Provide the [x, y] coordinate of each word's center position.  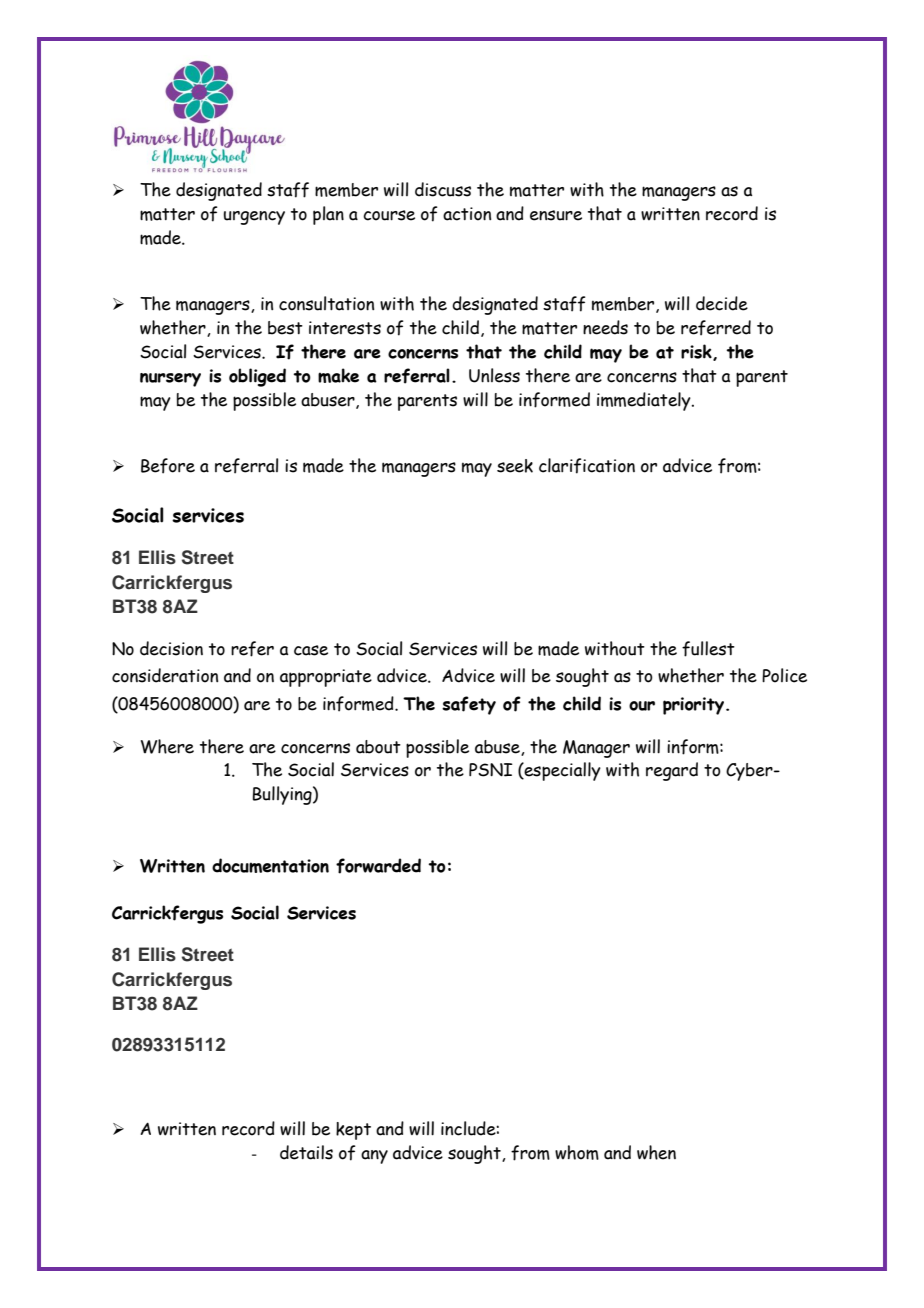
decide [722, 303]
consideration [165, 675]
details [306, 1152]
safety [469, 705]
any [374, 1157]
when [656, 1152]
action [467, 214]
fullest [708, 649]
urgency [254, 218]
